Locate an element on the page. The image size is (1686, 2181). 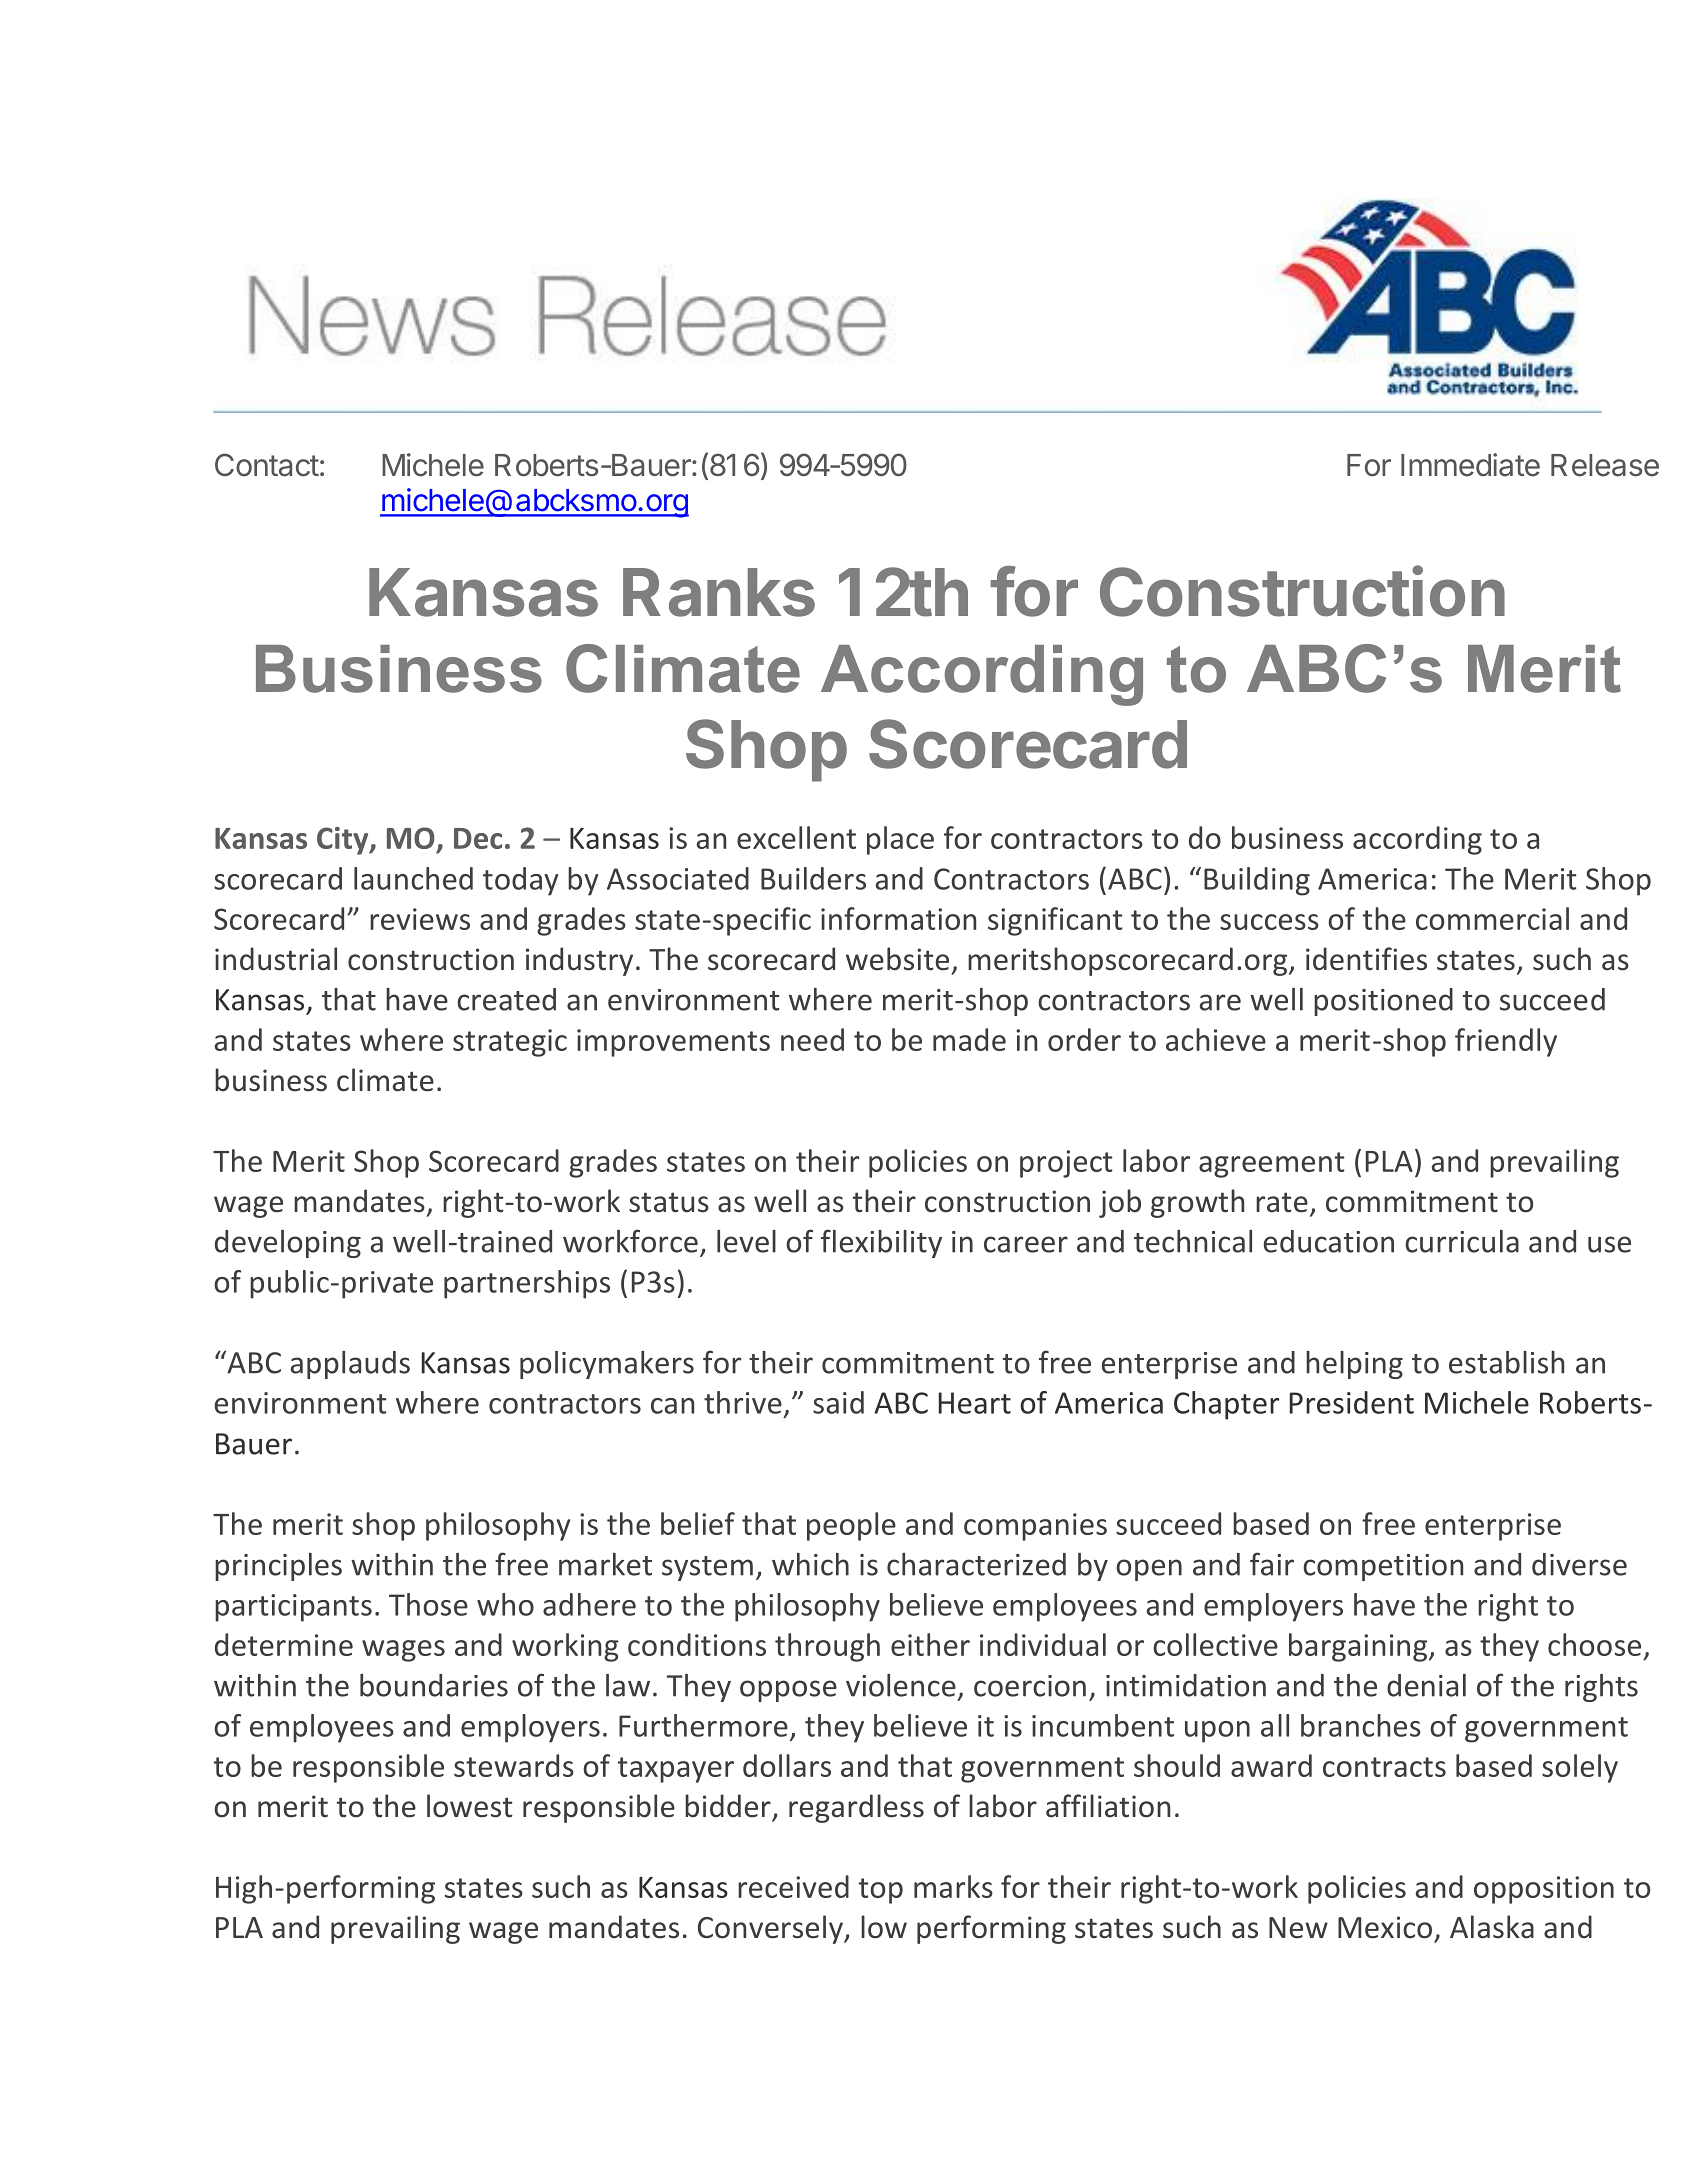
flexibility is located at coordinates (881, 1243).
